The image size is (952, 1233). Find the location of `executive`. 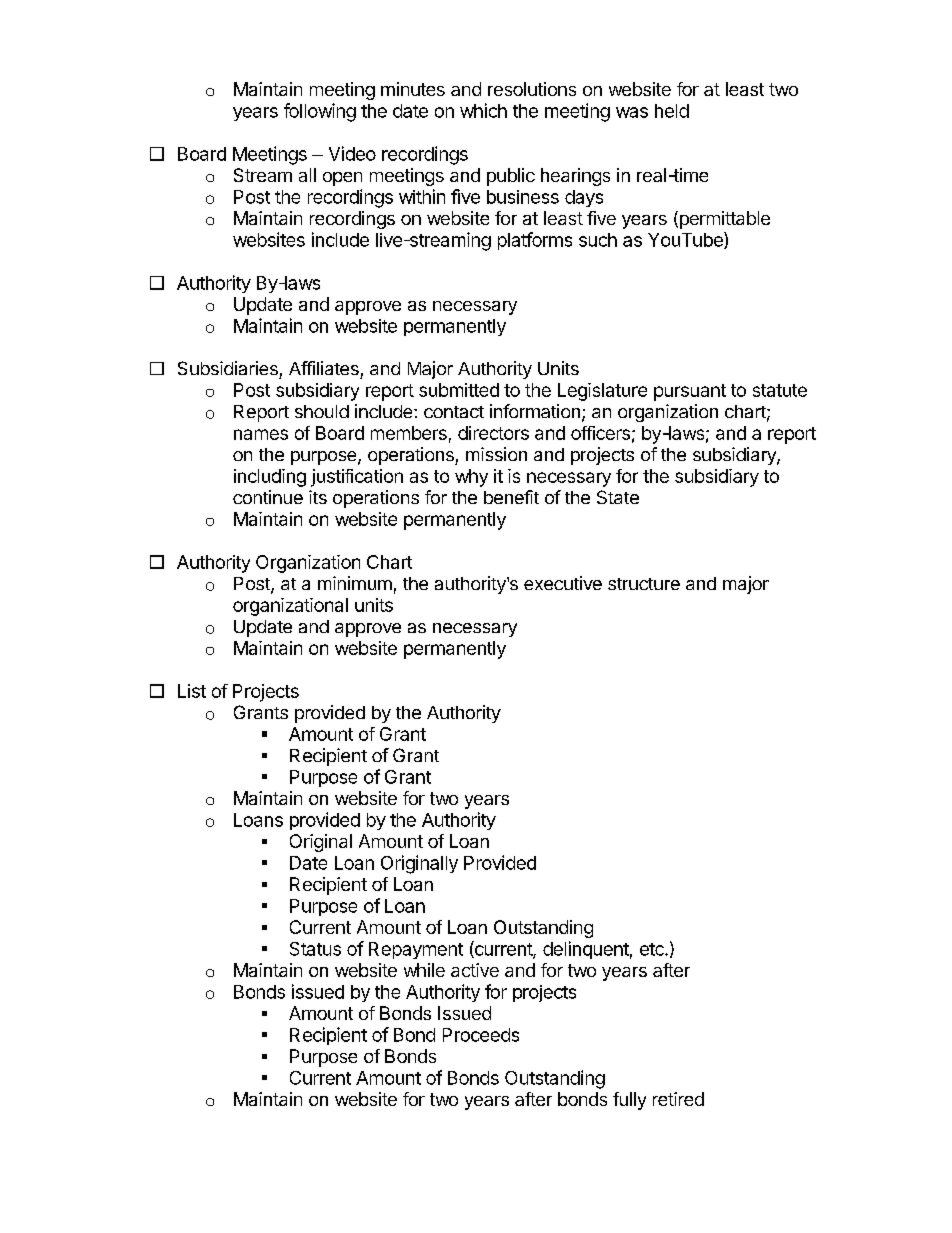

executive is located at coordinates (563, 583).
